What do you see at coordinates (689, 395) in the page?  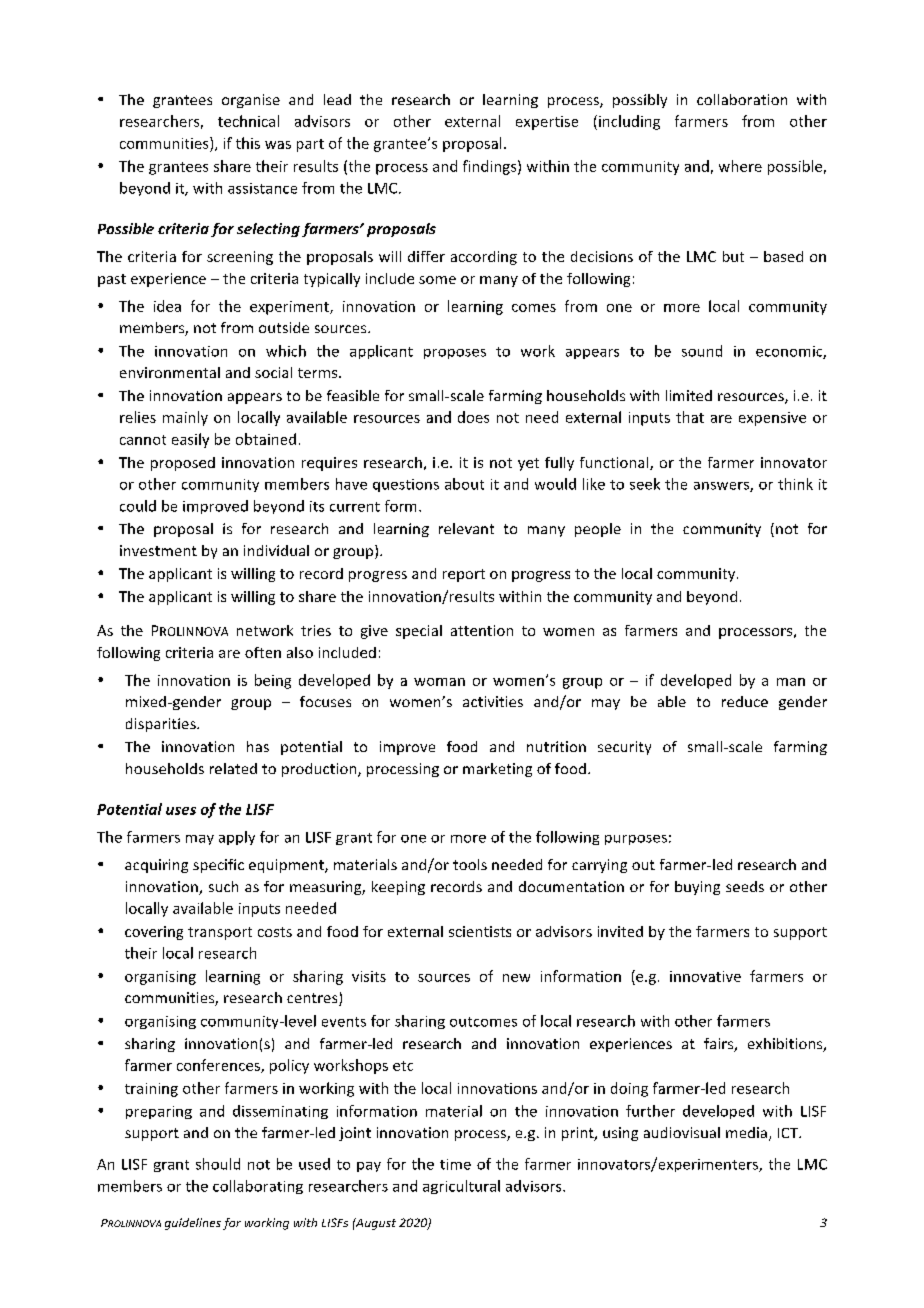 I see `limited` at bounding box center [689, 395].
